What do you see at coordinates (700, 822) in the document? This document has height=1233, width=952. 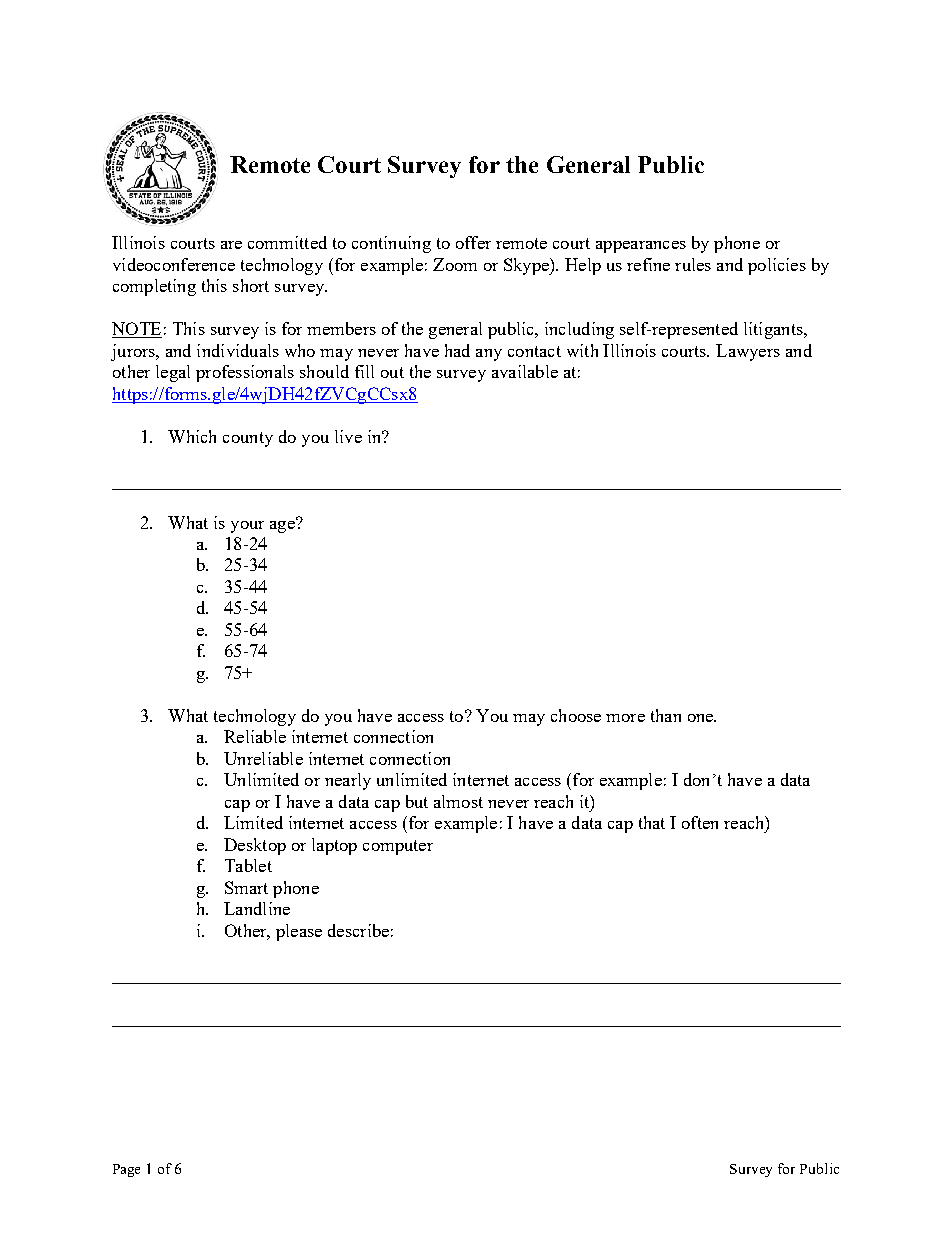 I see `often` at bounding box center [700, 822].
